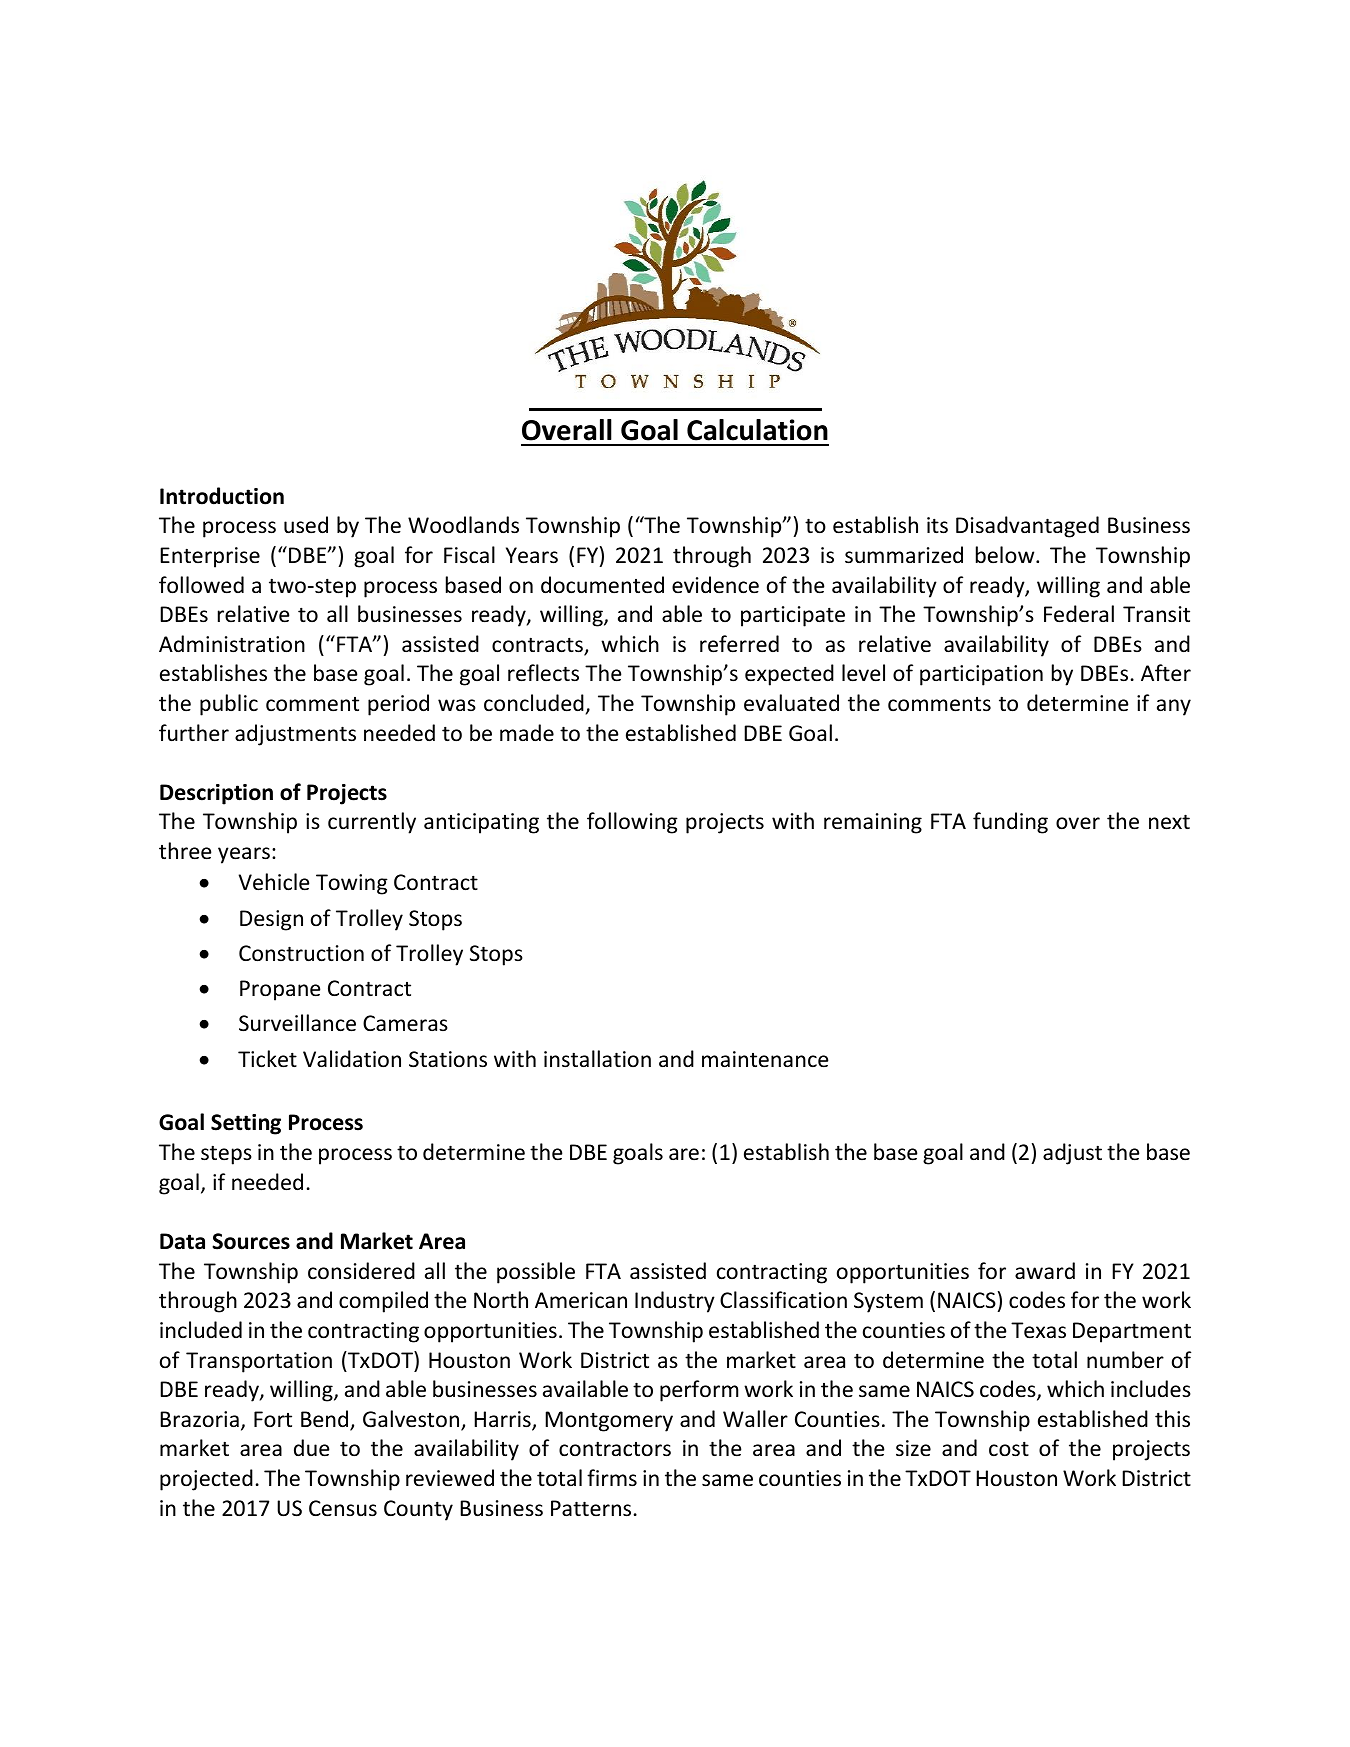 The image size is (1350, 1747). I want to click on installation, so click(597, 1058).
